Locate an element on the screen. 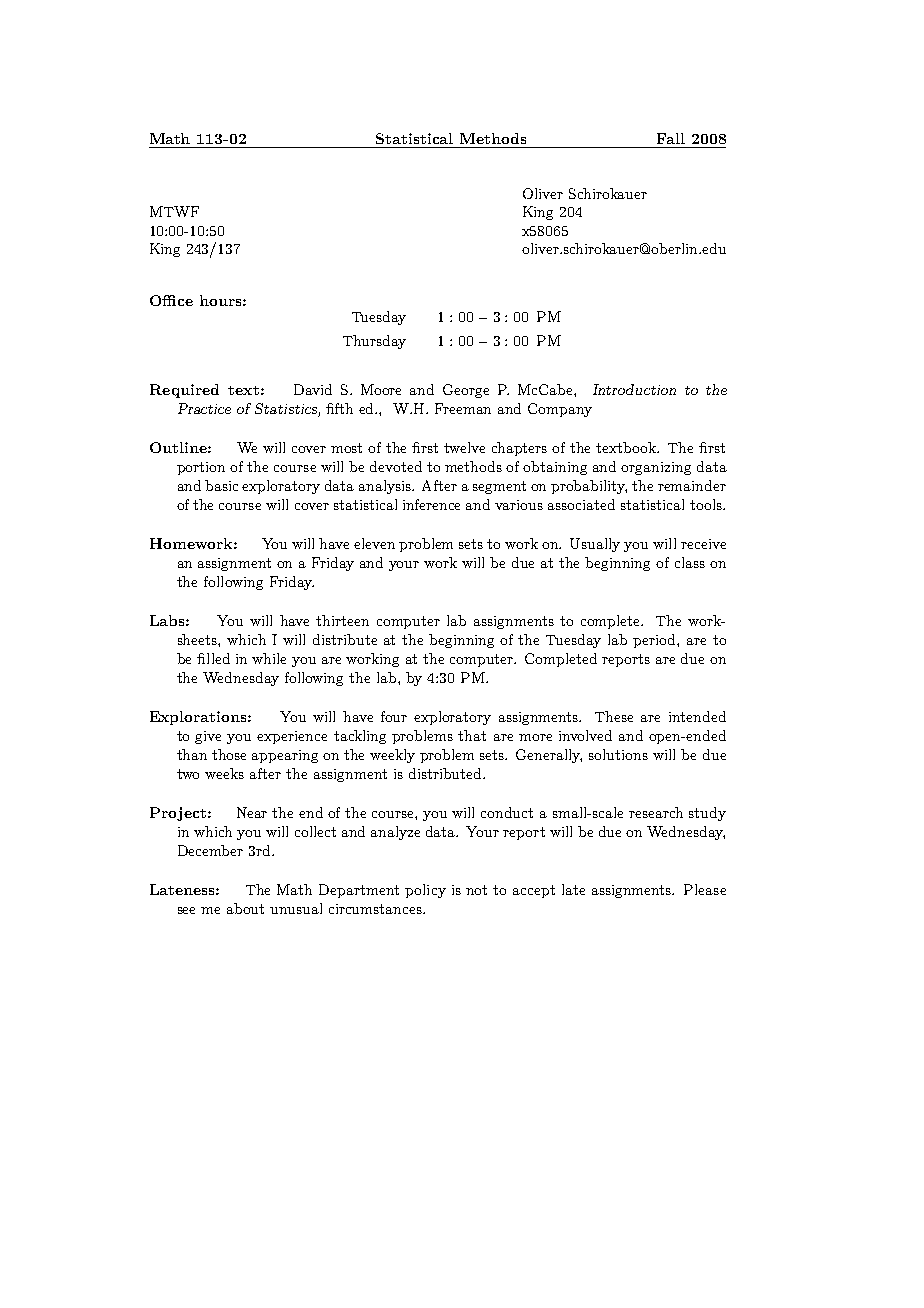 The height and width of the screenshot is (1308, 924). give is located at coordinates (208, 737).
